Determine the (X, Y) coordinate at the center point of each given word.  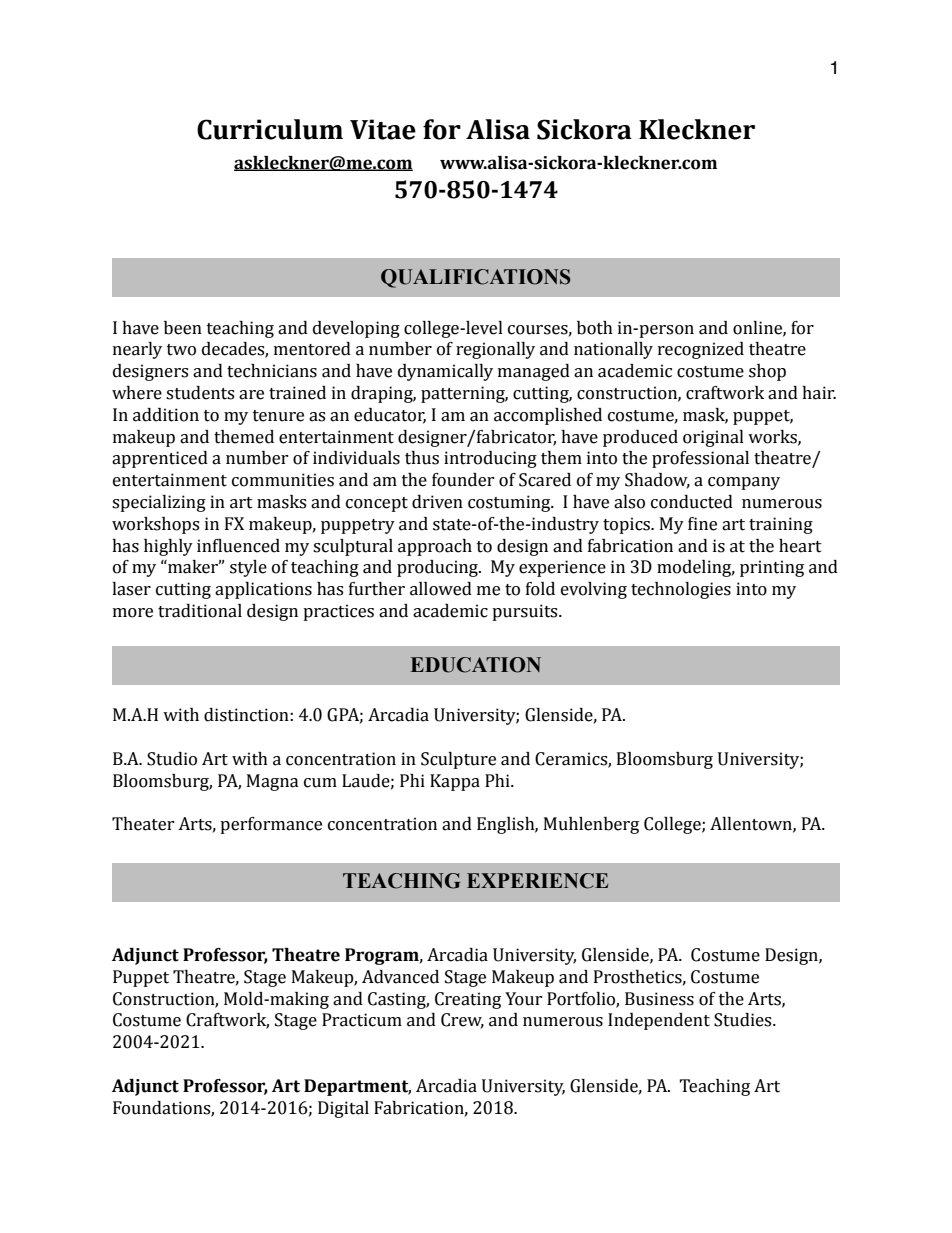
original (713, 438)
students (200, 393)
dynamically (445, 372)
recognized (701, 350)
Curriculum (270, 129)
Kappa (455, 782)
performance (271, 825)
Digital (343, 1109)
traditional (200, 611)
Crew (462, 1021)
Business (659, 999)
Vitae (383, 129)
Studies (744, 1020)
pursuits (526, 612)
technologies (681, 590)
